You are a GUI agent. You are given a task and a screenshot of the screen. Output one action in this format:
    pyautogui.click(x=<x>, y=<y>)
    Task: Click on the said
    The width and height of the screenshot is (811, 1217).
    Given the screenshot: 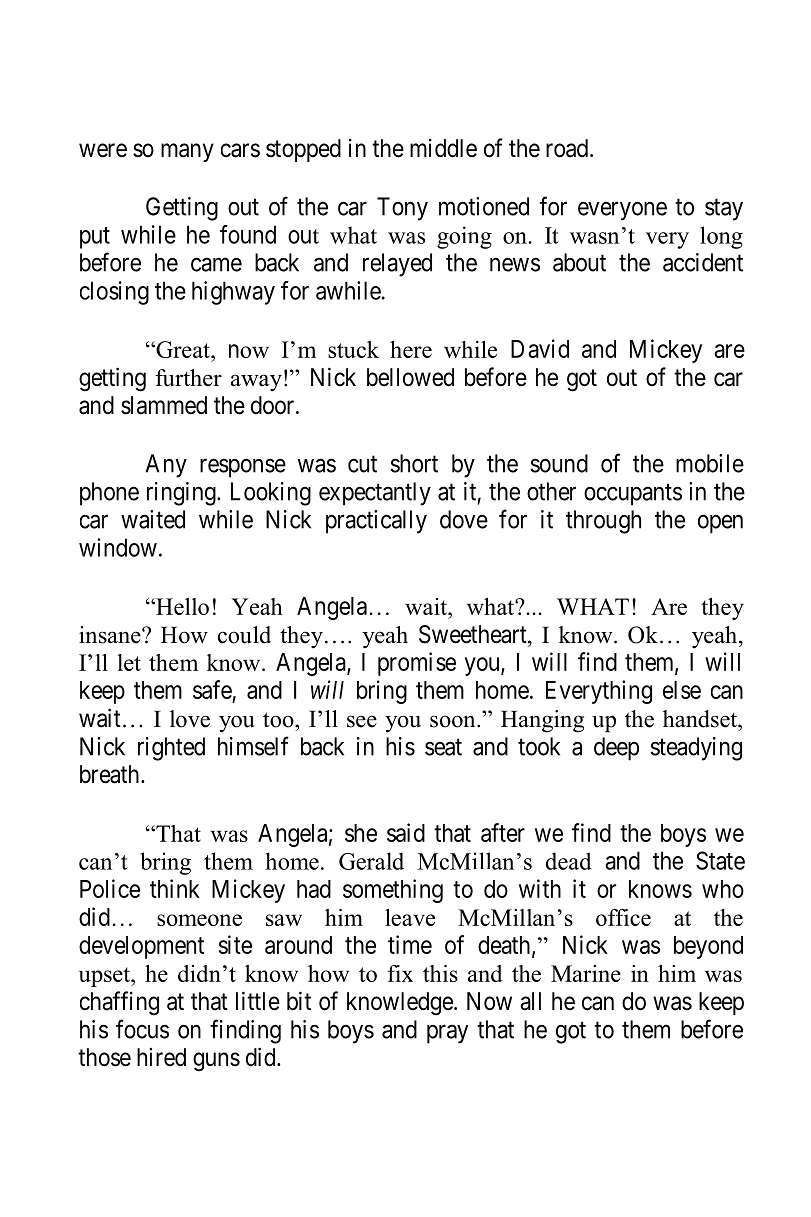 What is the action you would take?
    pyautogui.click(x=406, y=832)
